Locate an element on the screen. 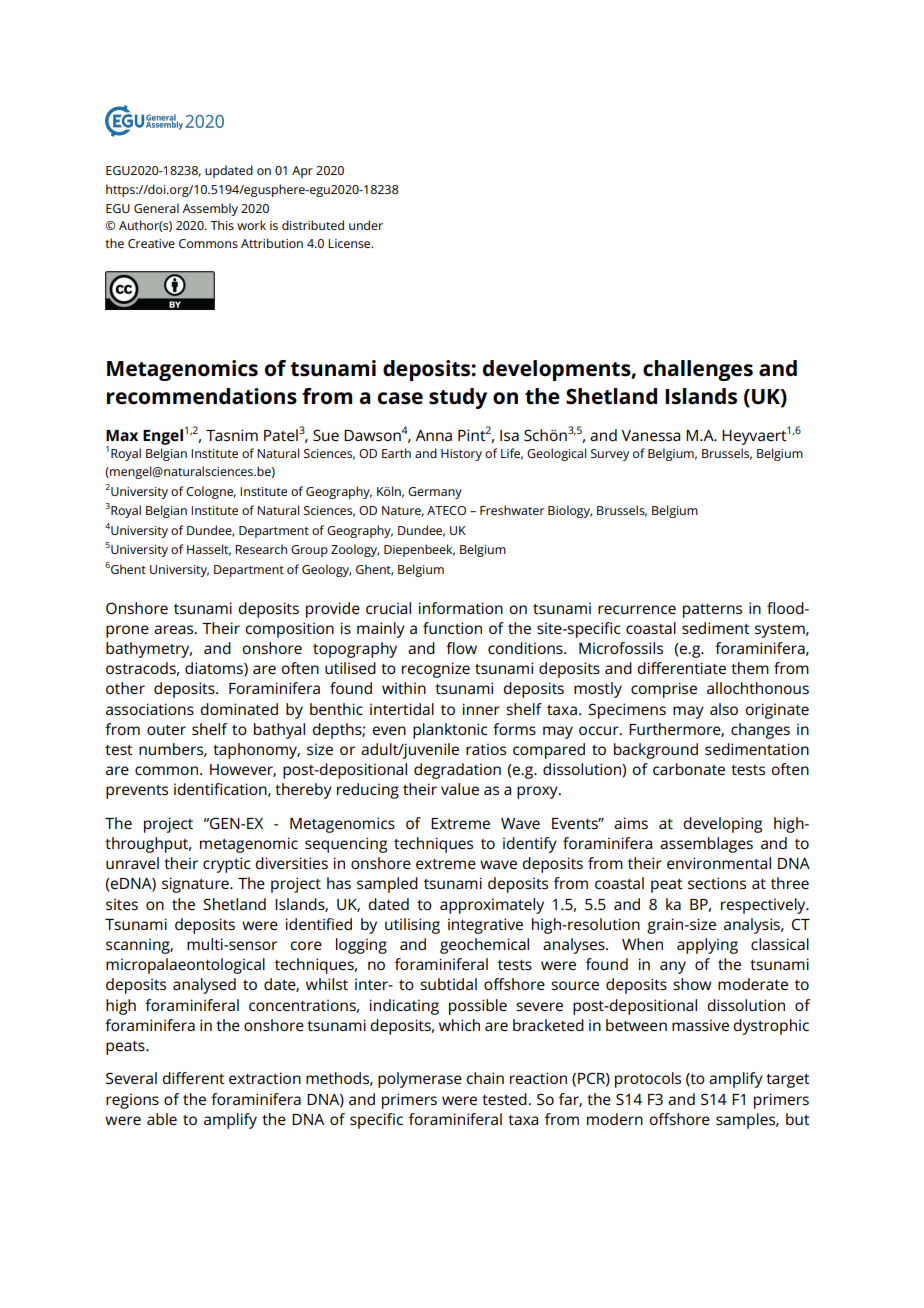 The width and height of the screenshot is (924, 1308). recommendations is located at coordinates (202, 396).
